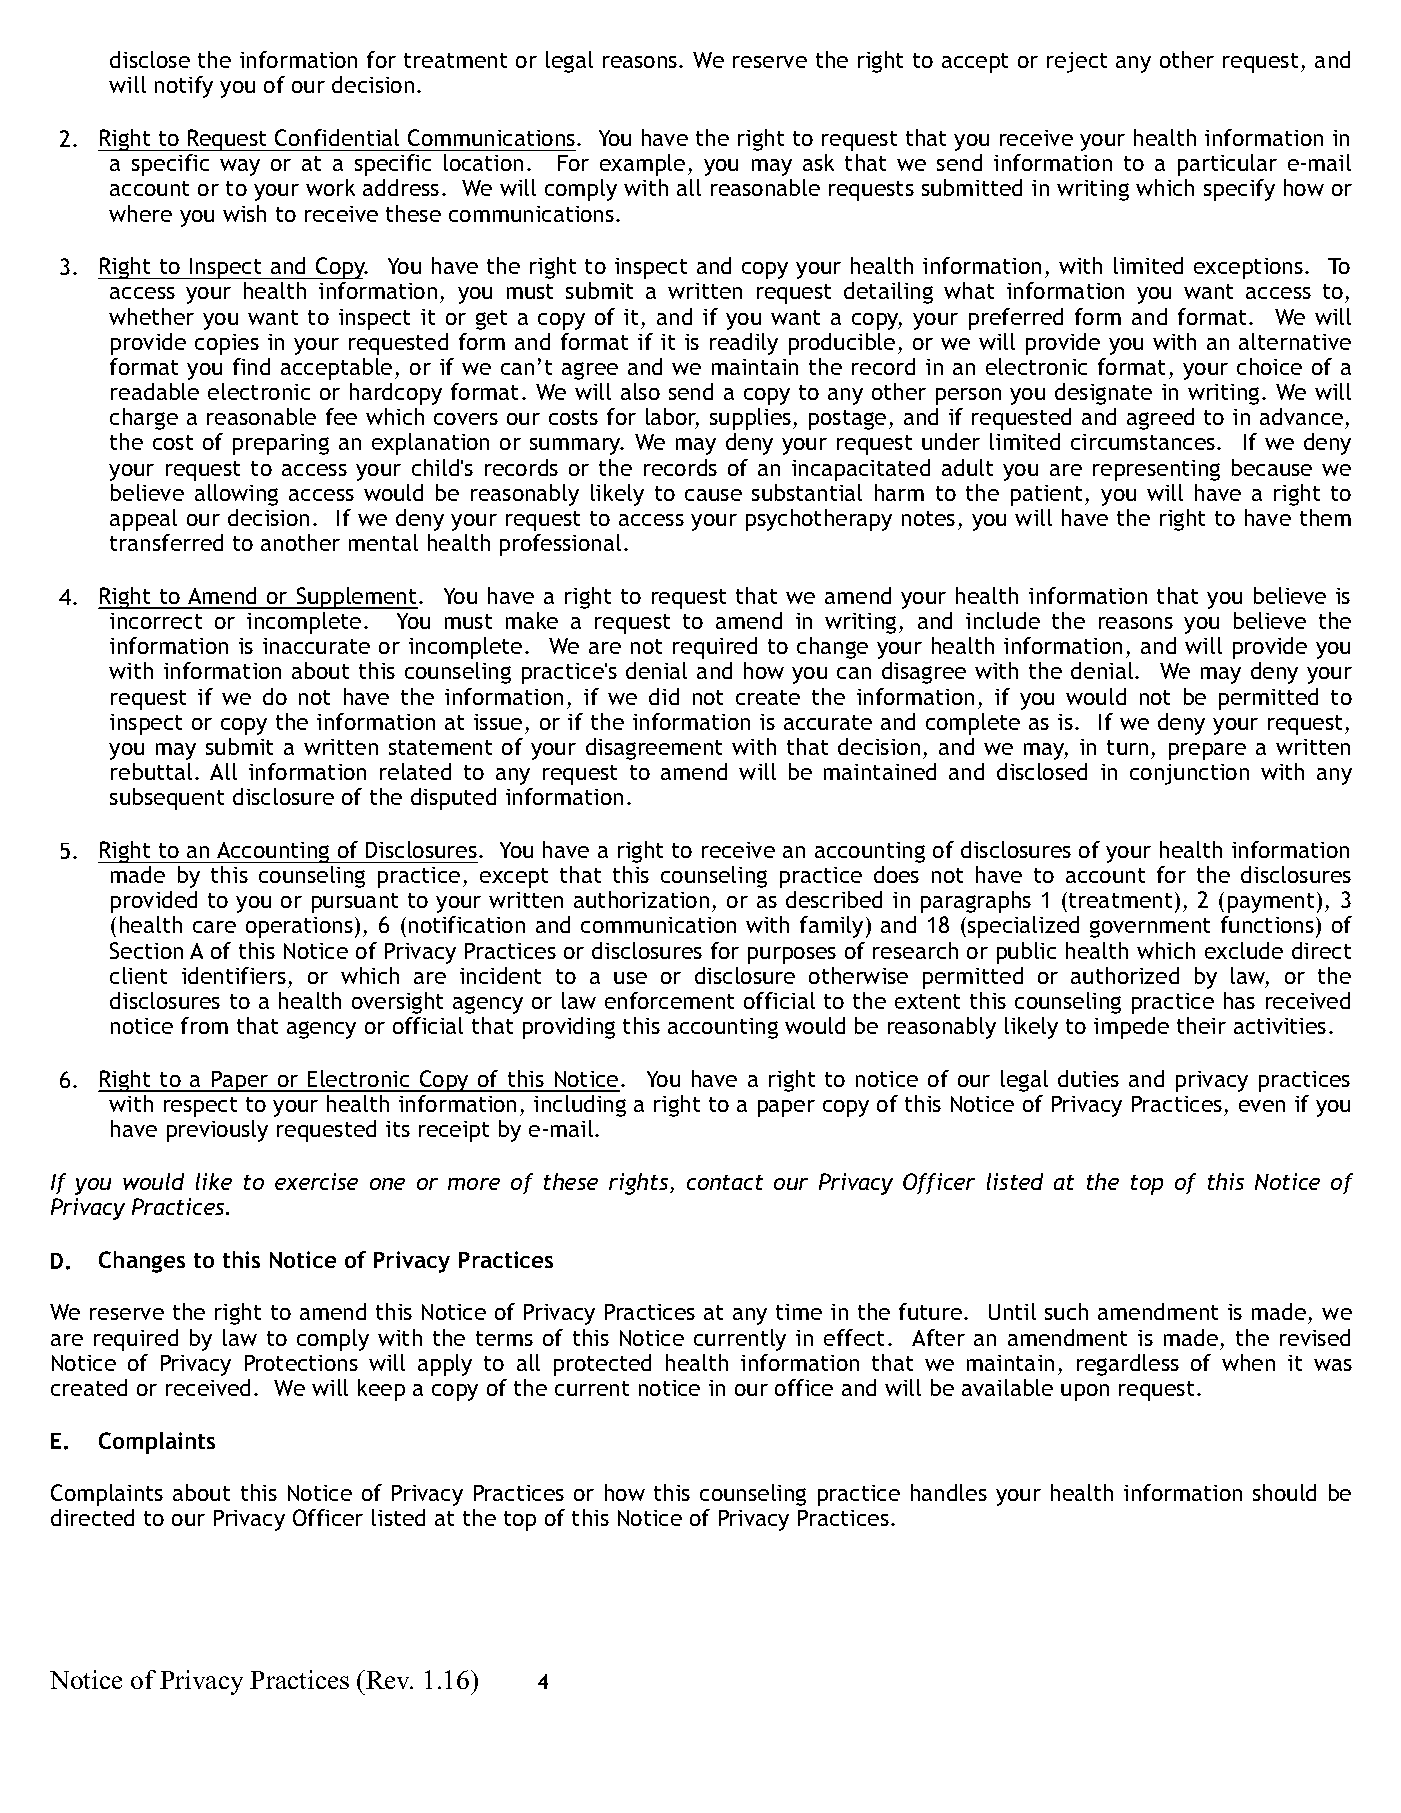 The width and height of the screenshot is (1401, 1813). What do you see at coordinates (383, 542) in the screenshot?
I see `mental` at bounding box center [383, 542].
